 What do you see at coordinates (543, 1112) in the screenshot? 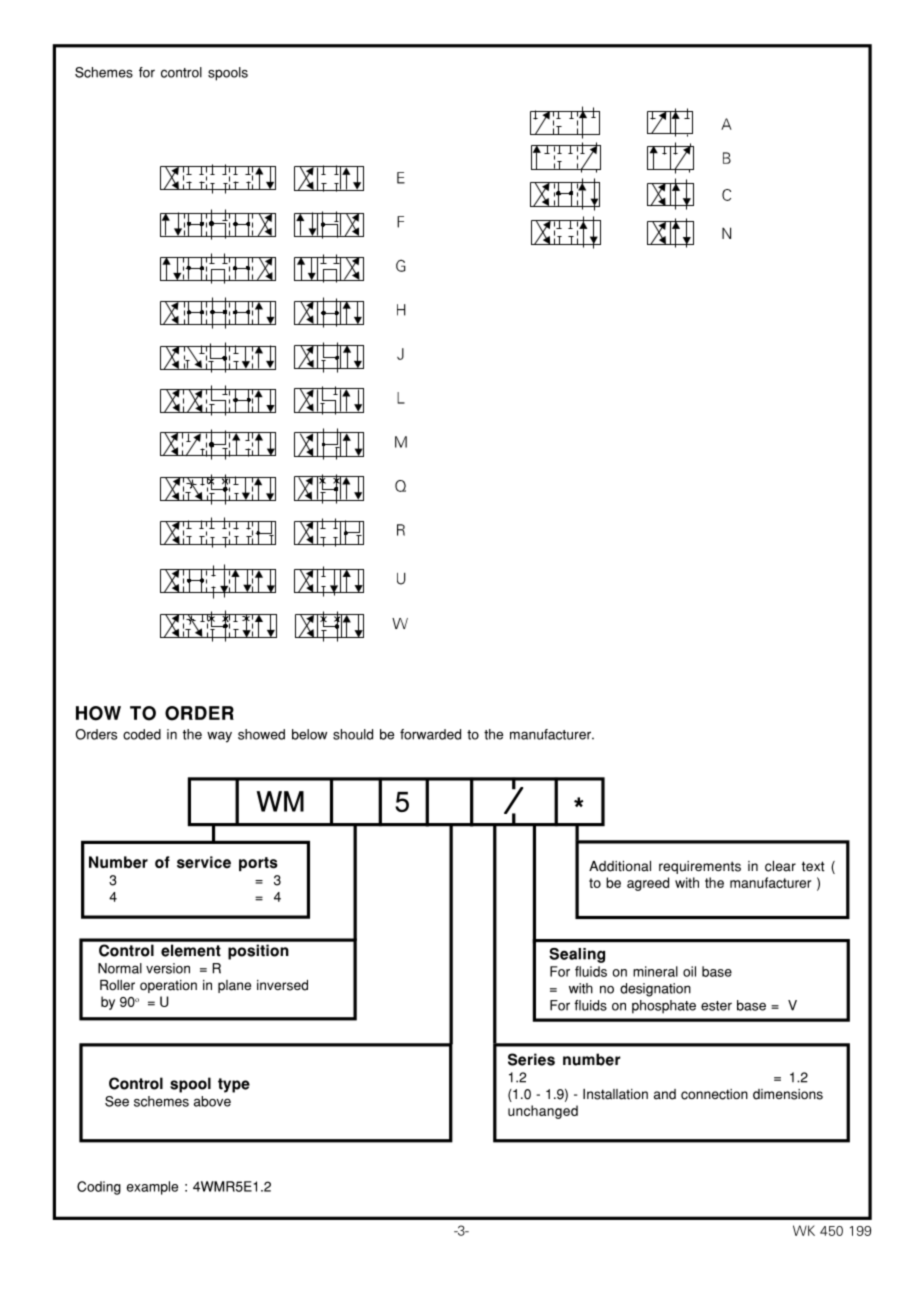
I see `unchanged` at bounding box center [543, 1112].
